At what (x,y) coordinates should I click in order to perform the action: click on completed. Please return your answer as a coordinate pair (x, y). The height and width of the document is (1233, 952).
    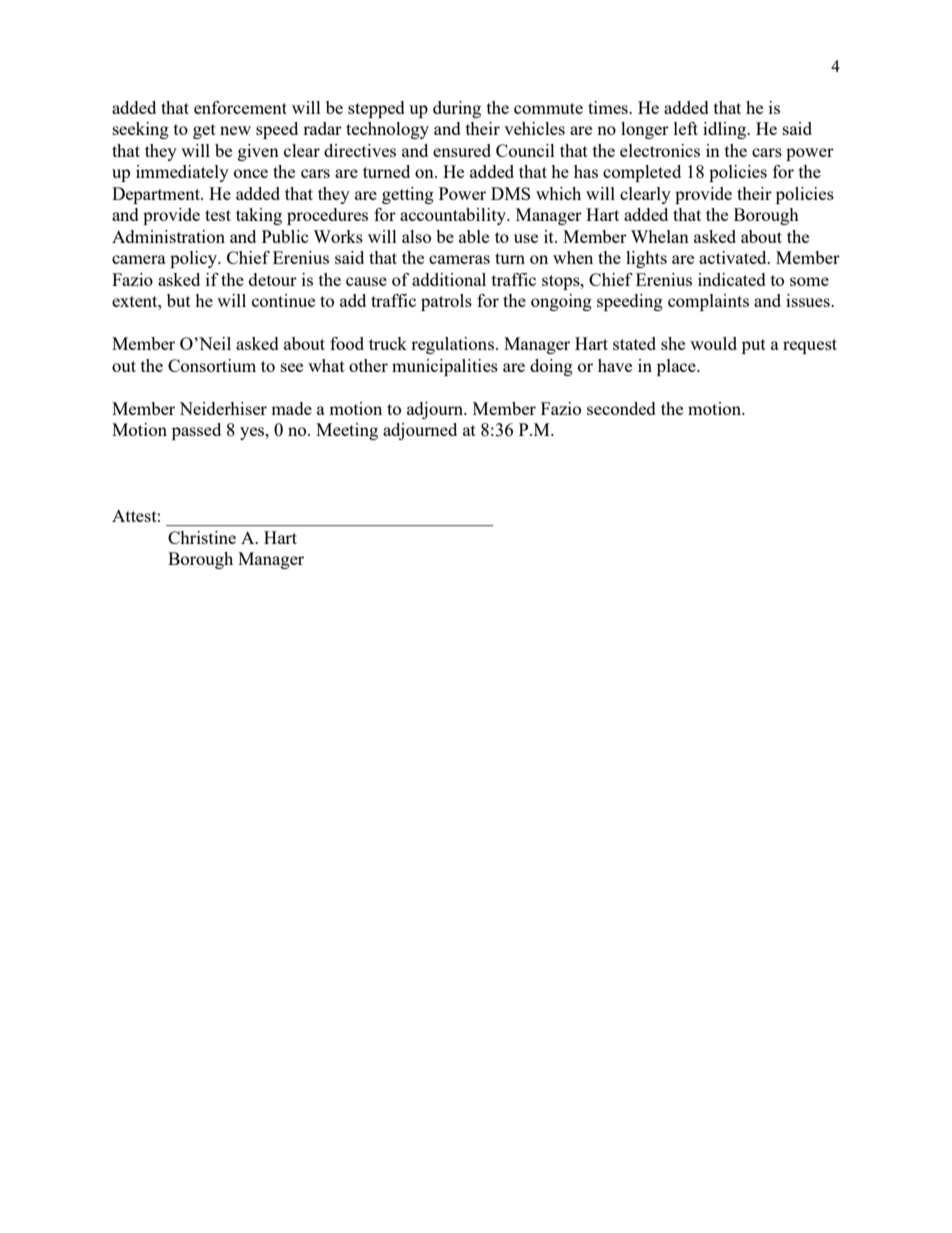
    Looking at the image, I should click on (642, 173).
